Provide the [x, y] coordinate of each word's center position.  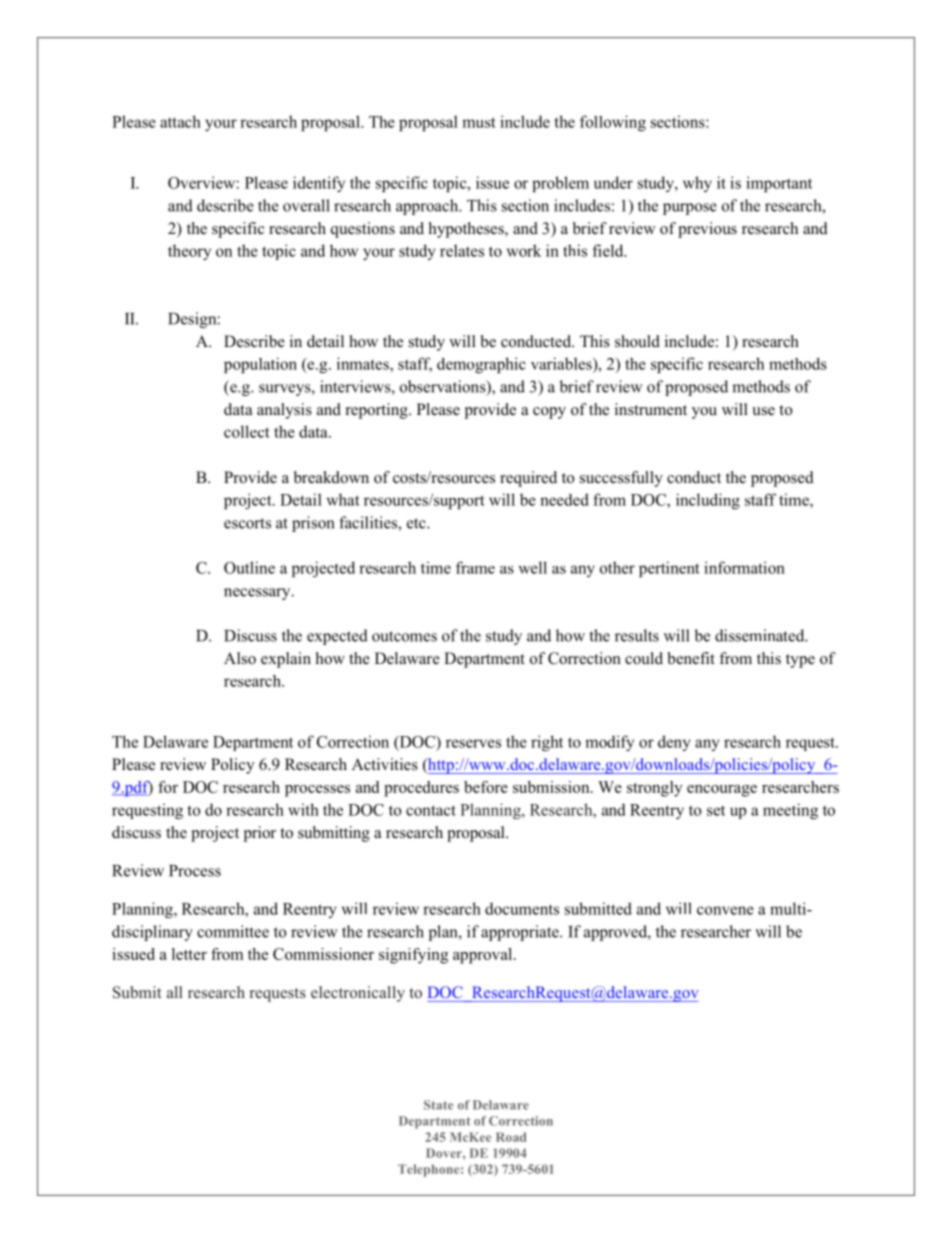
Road [511, 1137]
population [260, 365]
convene [725, 910]
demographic [481, 365]
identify [319, 184]
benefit [691, 658]
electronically [358, 994]
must [479, 122]
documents [522, 908]
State [438, 1105]
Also [240, 658]
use [763, 411]
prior [260, 834]
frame [475, 567]
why [697, 184]
